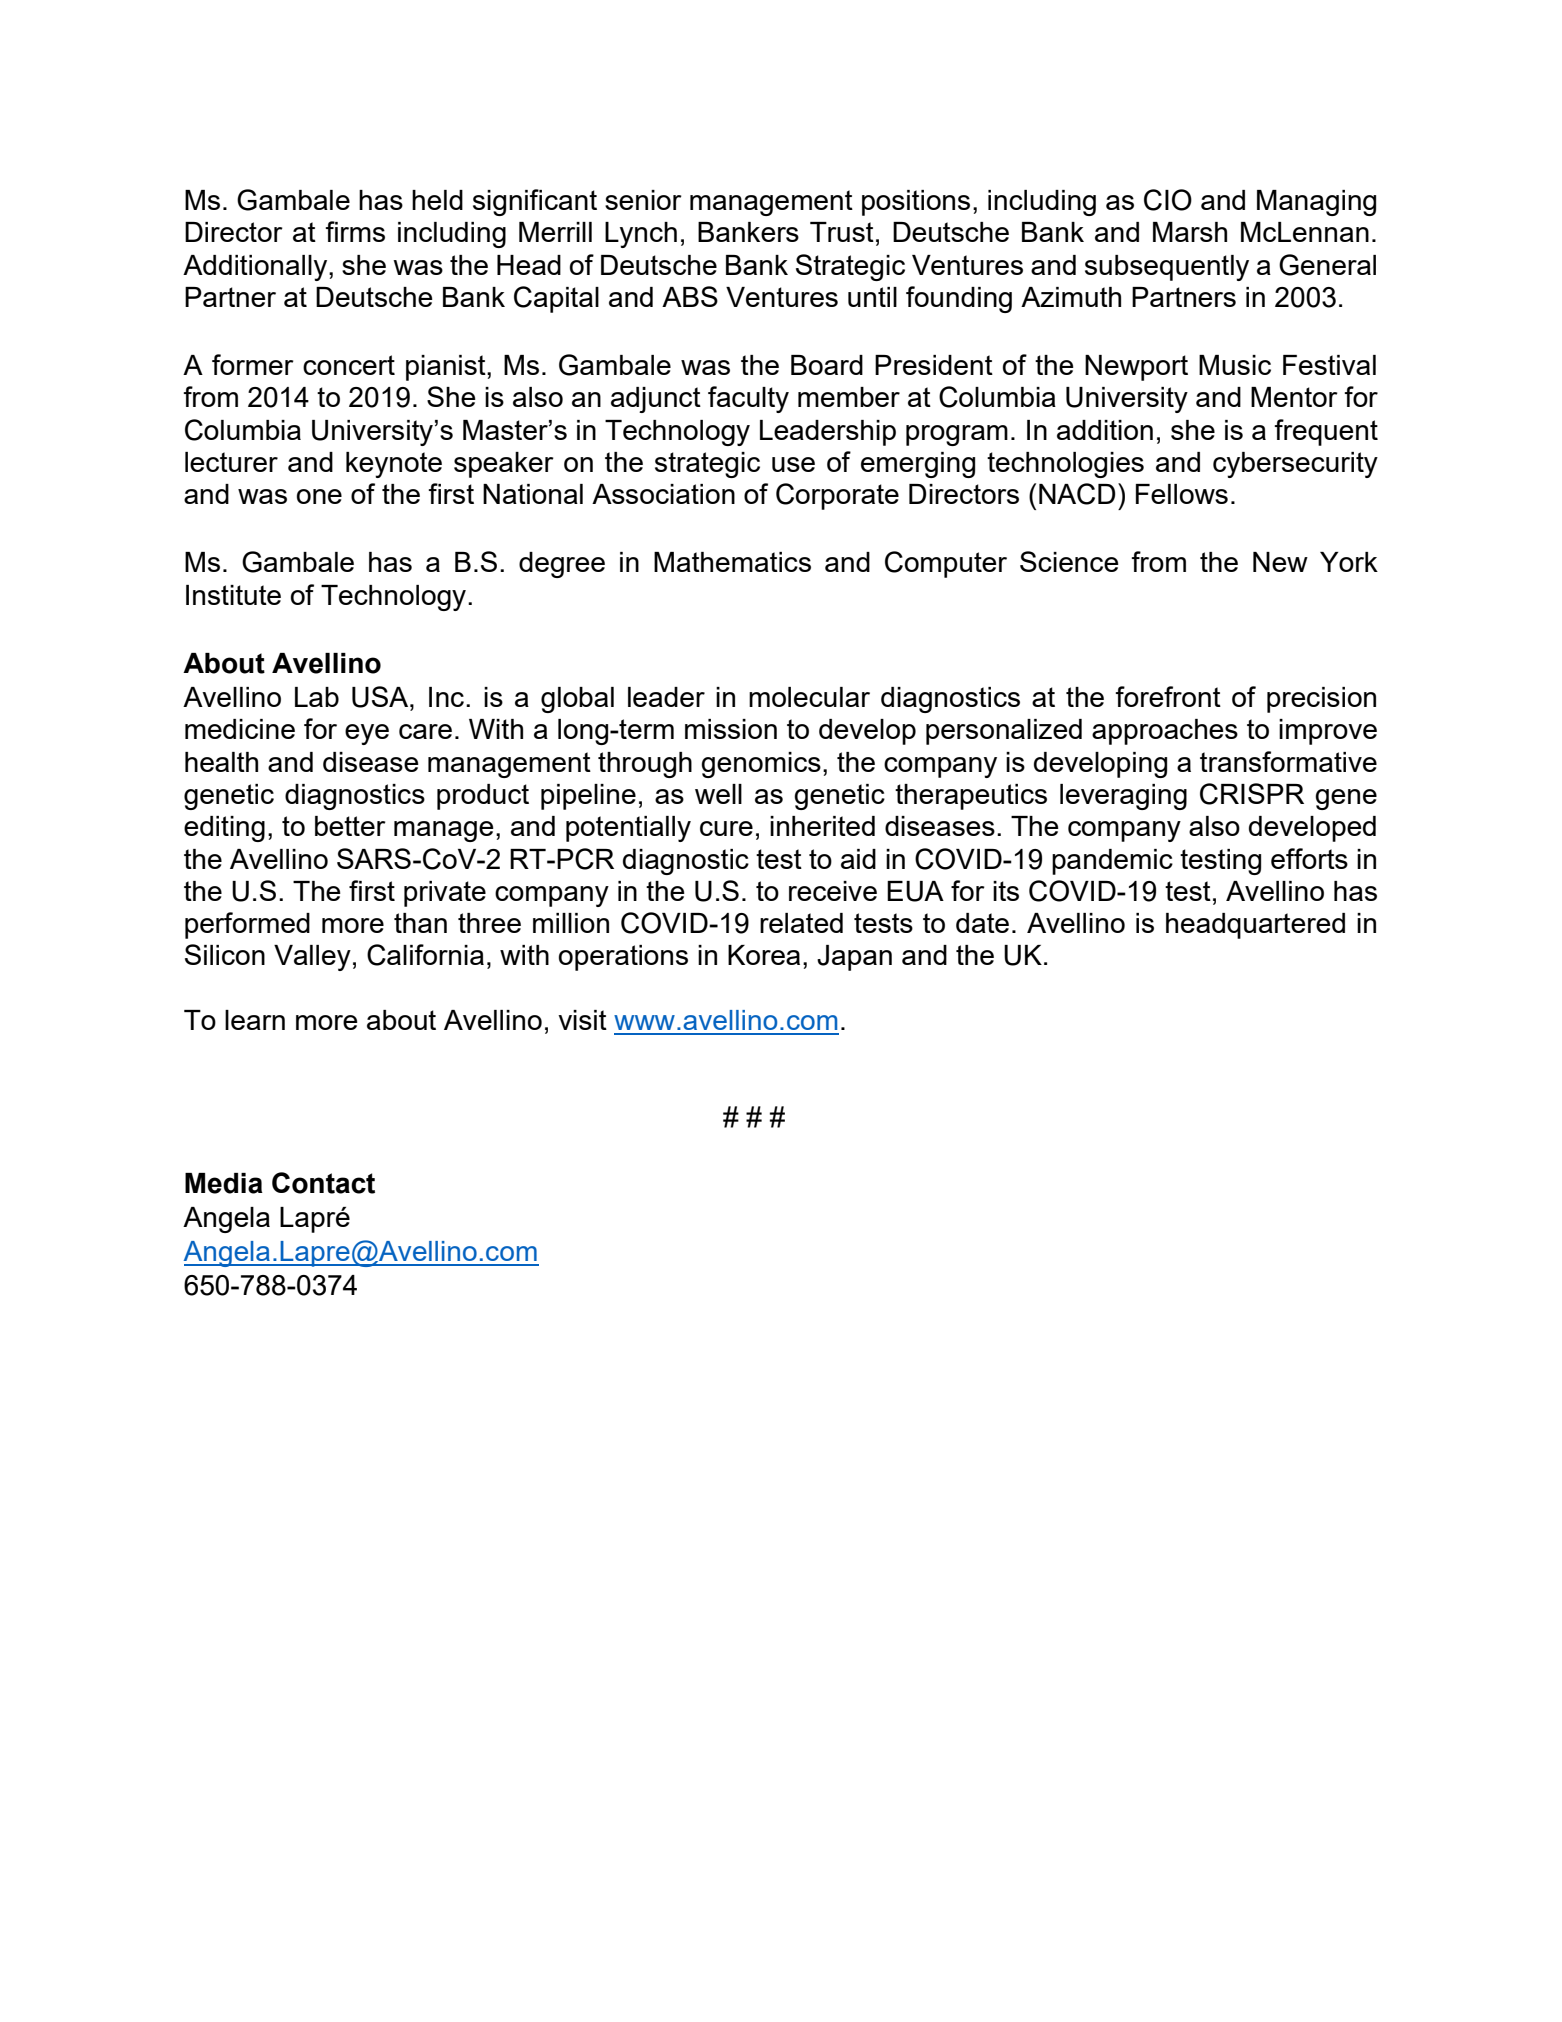 The width and height of the screenshot is (1562, 2022). What do you see at coordinates (809, 697) in the screenshot?
I see `molecular` at bounding box center [809, 697].
